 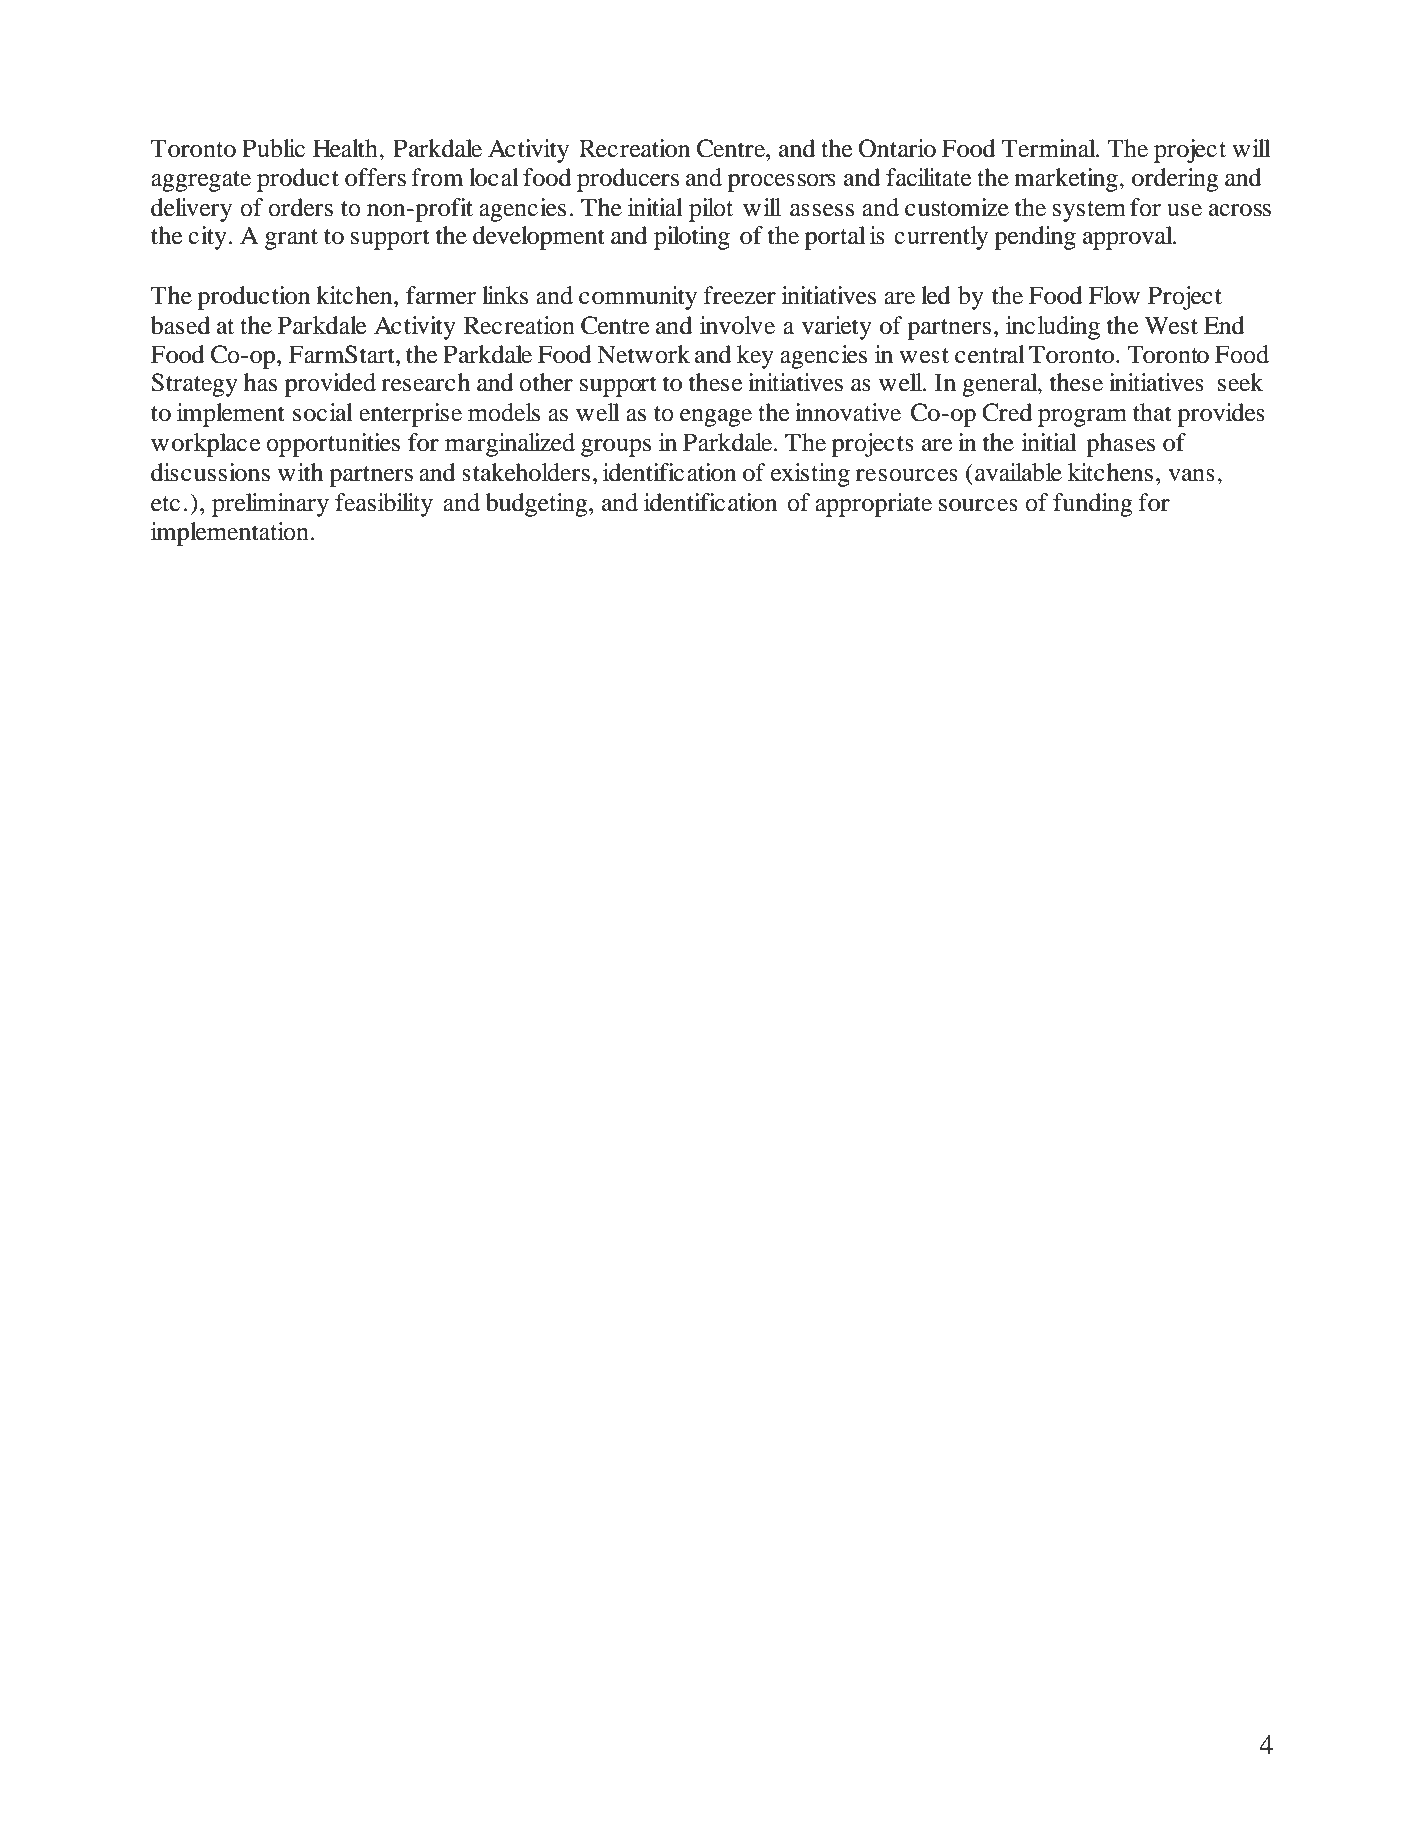 What do you see at coordinates (273, 148) in the screenshot?
I see `Public` at bounding box center [273, 148].
